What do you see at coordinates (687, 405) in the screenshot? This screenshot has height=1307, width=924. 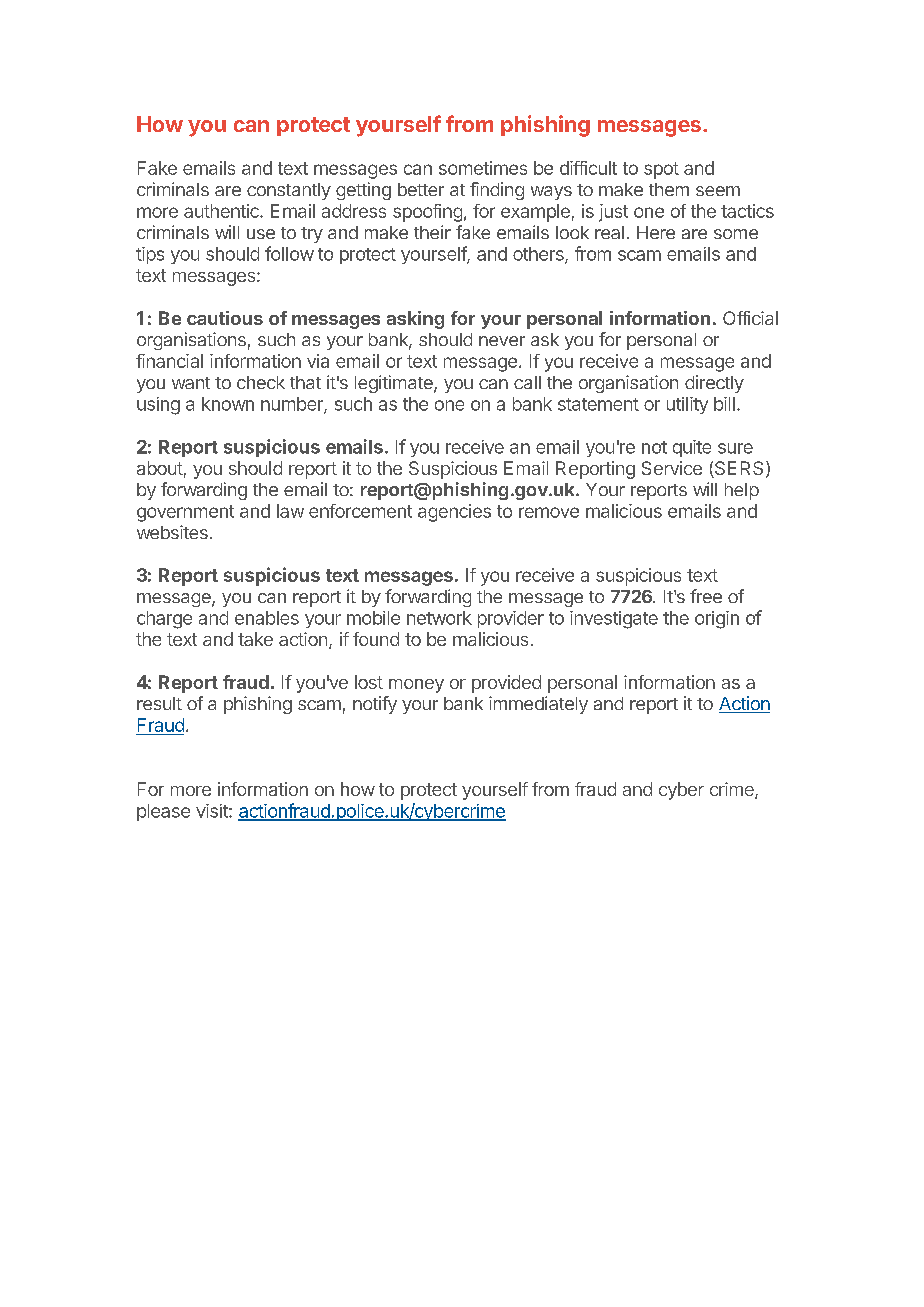 I see `utility` at bounding box center [687, 405].
